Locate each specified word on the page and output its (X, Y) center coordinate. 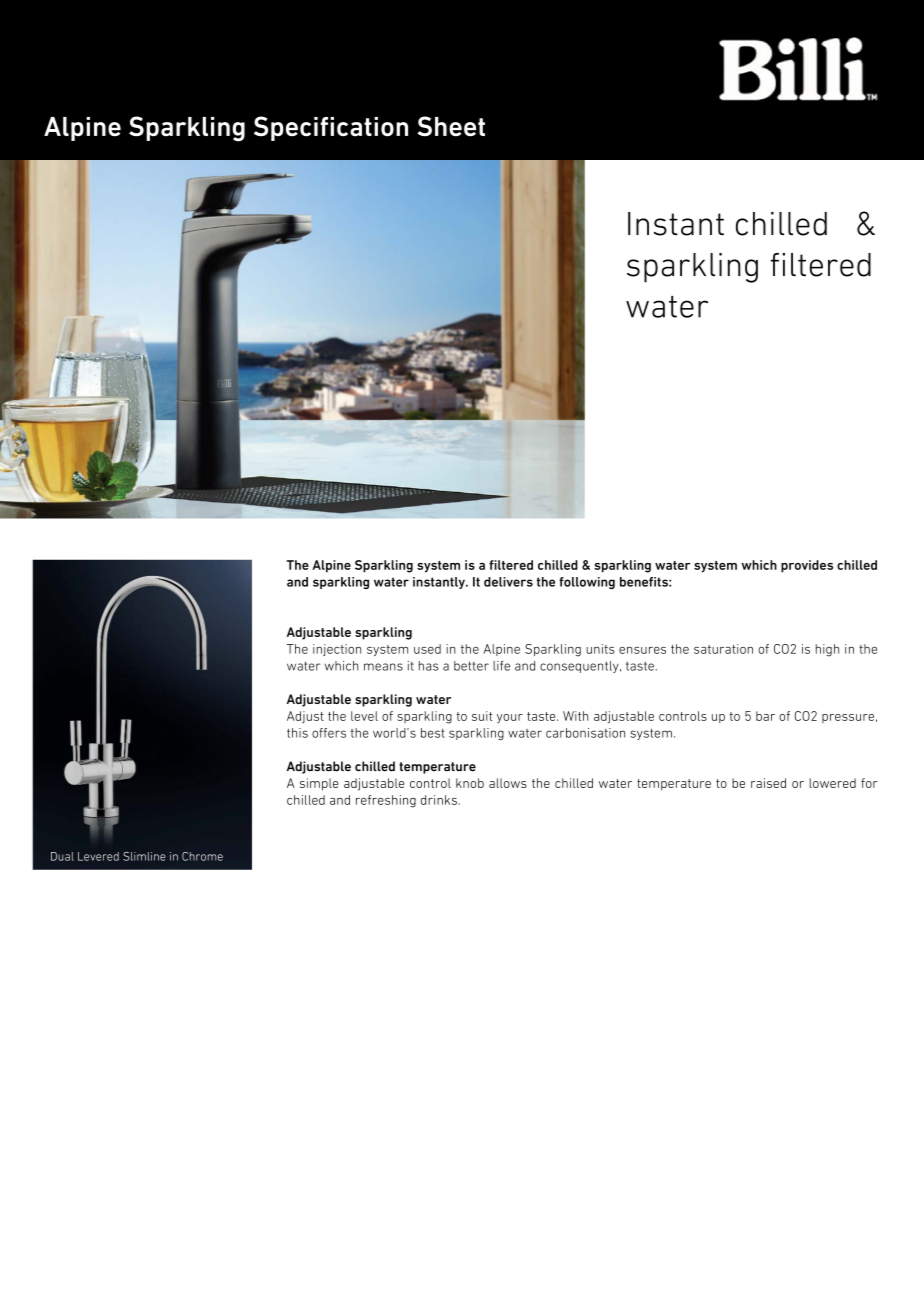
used (427, 649)
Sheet (451, 126)
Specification (331, 128)
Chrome (202, 856)
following (587, 583)
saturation (723, 649)
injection (337, 650)
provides (807, 566)
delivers (508, 582)
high (827, 650)
